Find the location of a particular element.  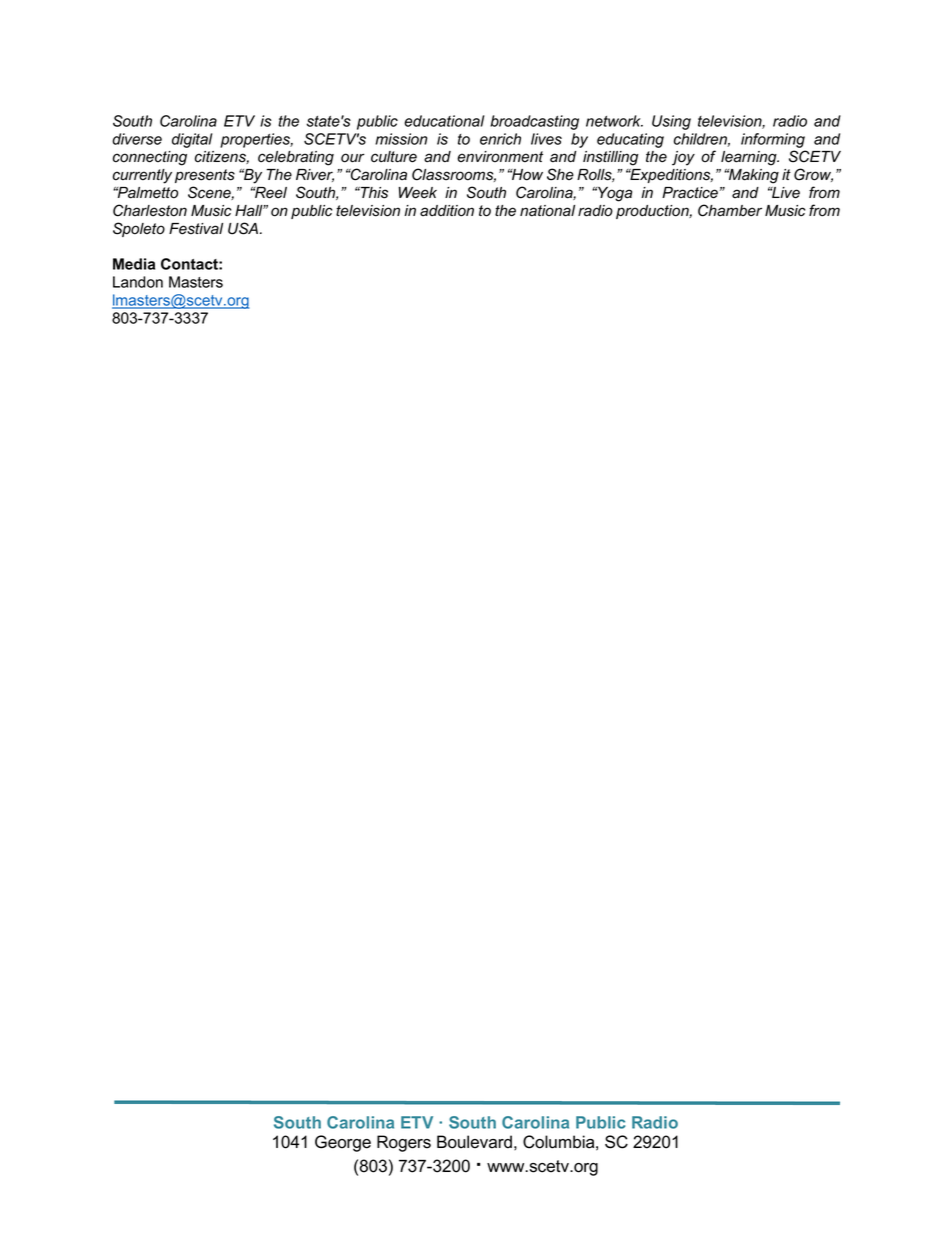

Festival is located at coordinates (196, 229).
